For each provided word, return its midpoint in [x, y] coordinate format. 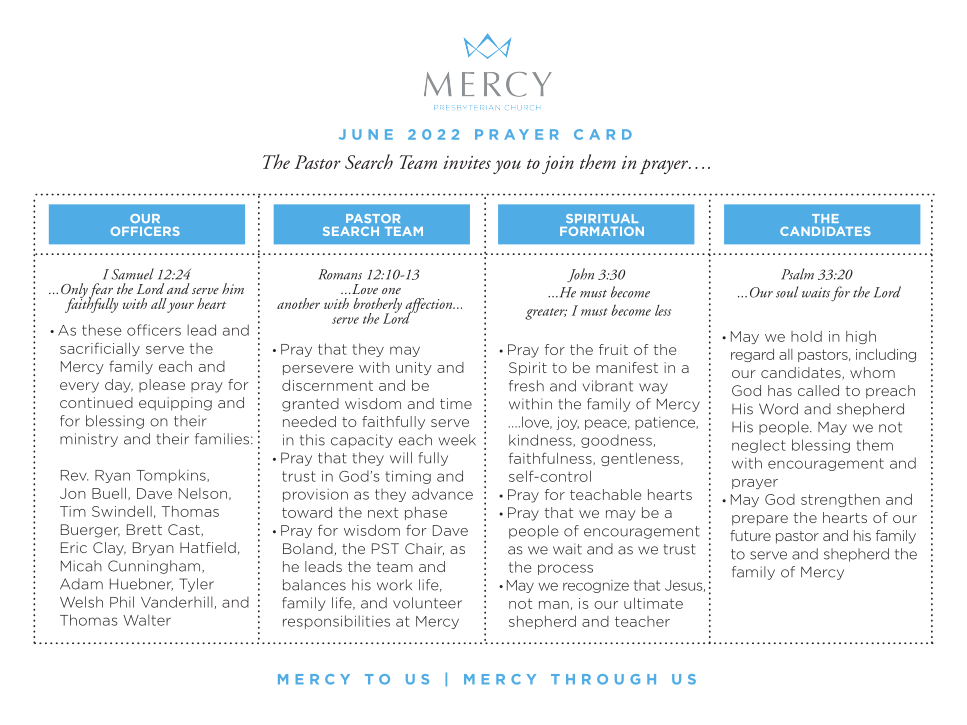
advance [442, 494]
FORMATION [602, 231]
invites [467, 162]
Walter [147, 620]
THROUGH [603, 679]
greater [546, 314]
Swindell [122, 511]
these [102, 330]
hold [806, 336]
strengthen [840, 500]
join [558, 165]
